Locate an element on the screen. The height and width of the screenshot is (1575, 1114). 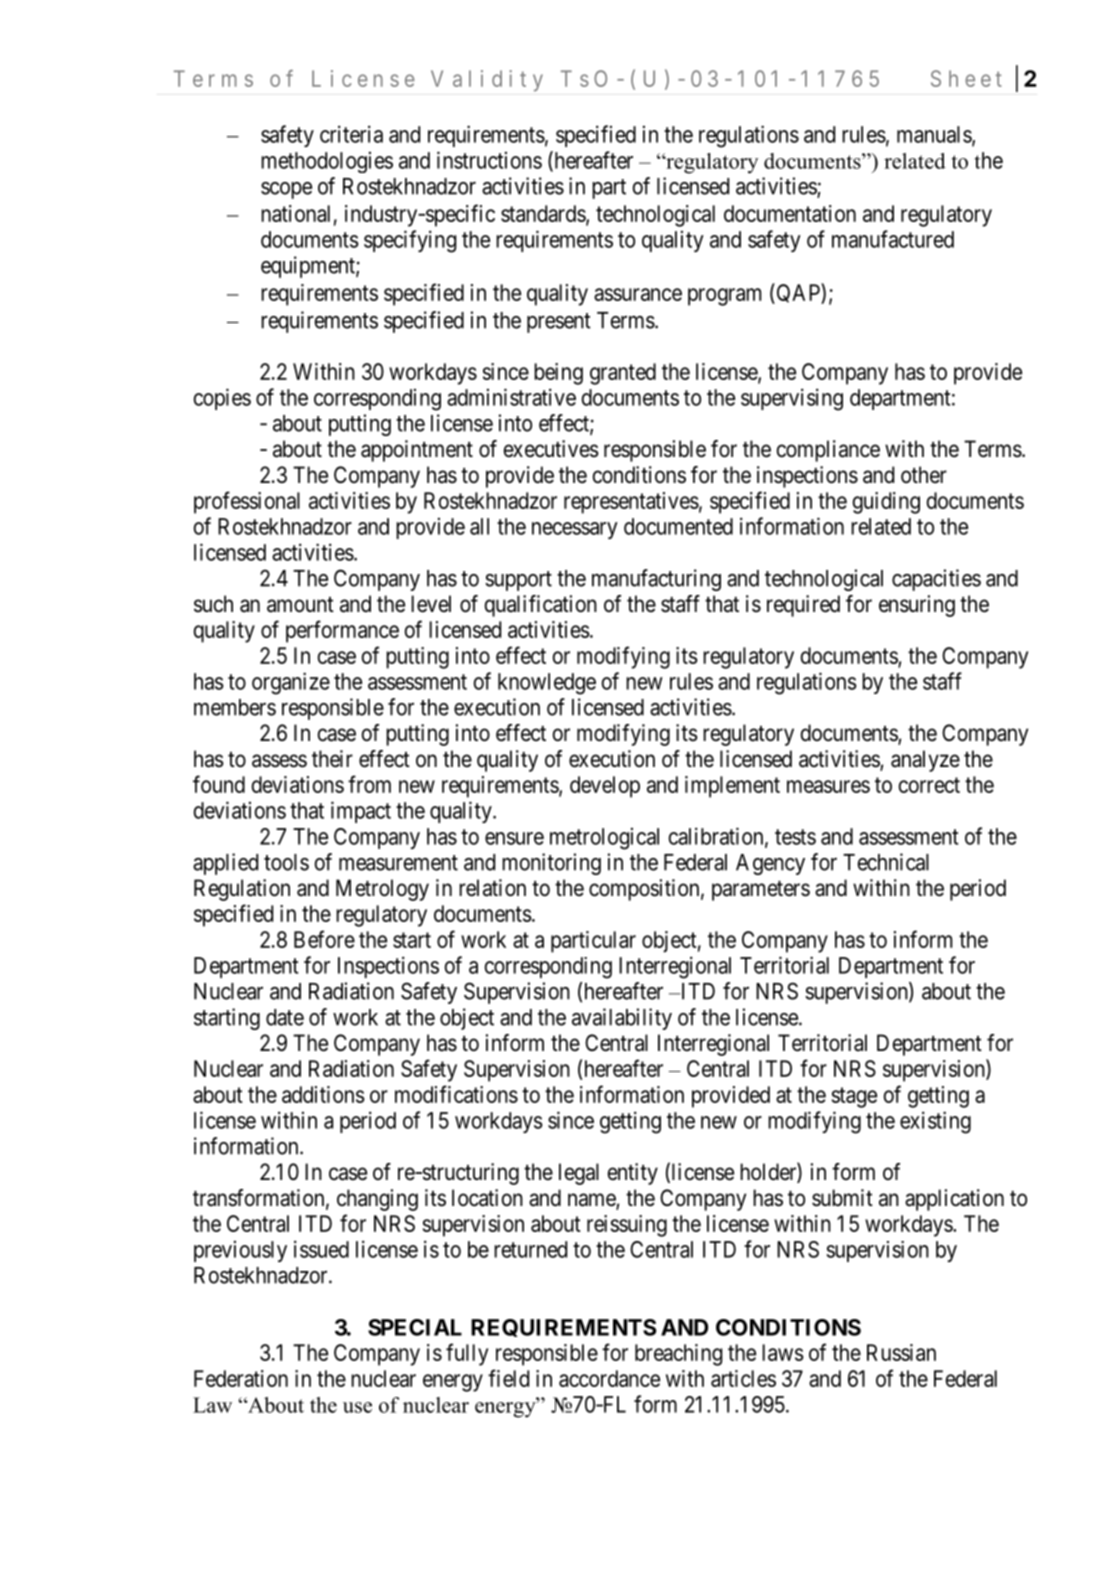
scope is located at coordinates (286, 190).
